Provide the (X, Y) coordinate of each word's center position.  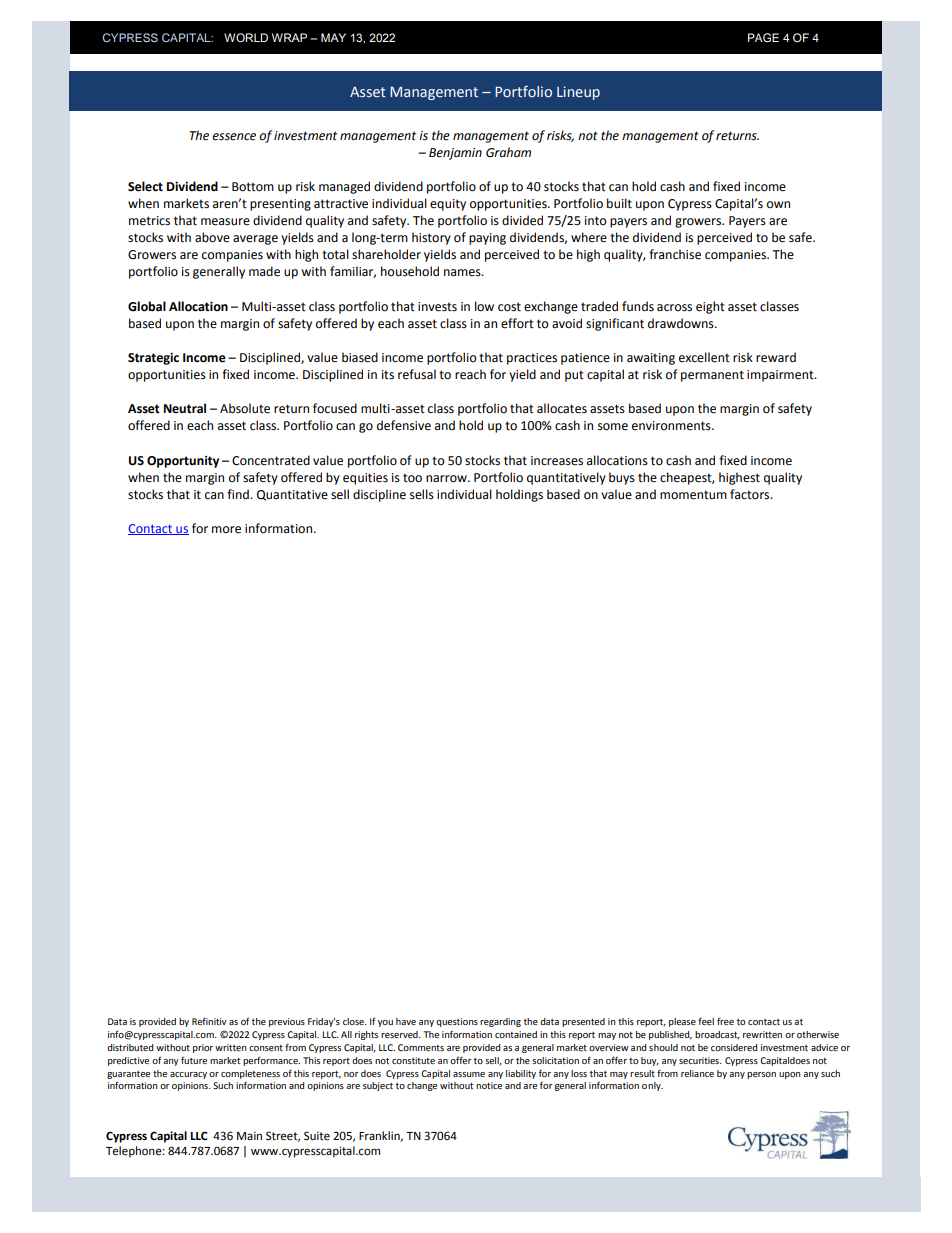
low (484, 306)
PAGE (763, 38)
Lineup (578, 93)
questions (457, 1022)
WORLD (246, 37)
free (725, 1021)
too (412, 478)
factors (751, 494)
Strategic (153, 359)
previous (287, 1022)
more (226, 530)
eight (710, 307)
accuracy (188, 1075)
